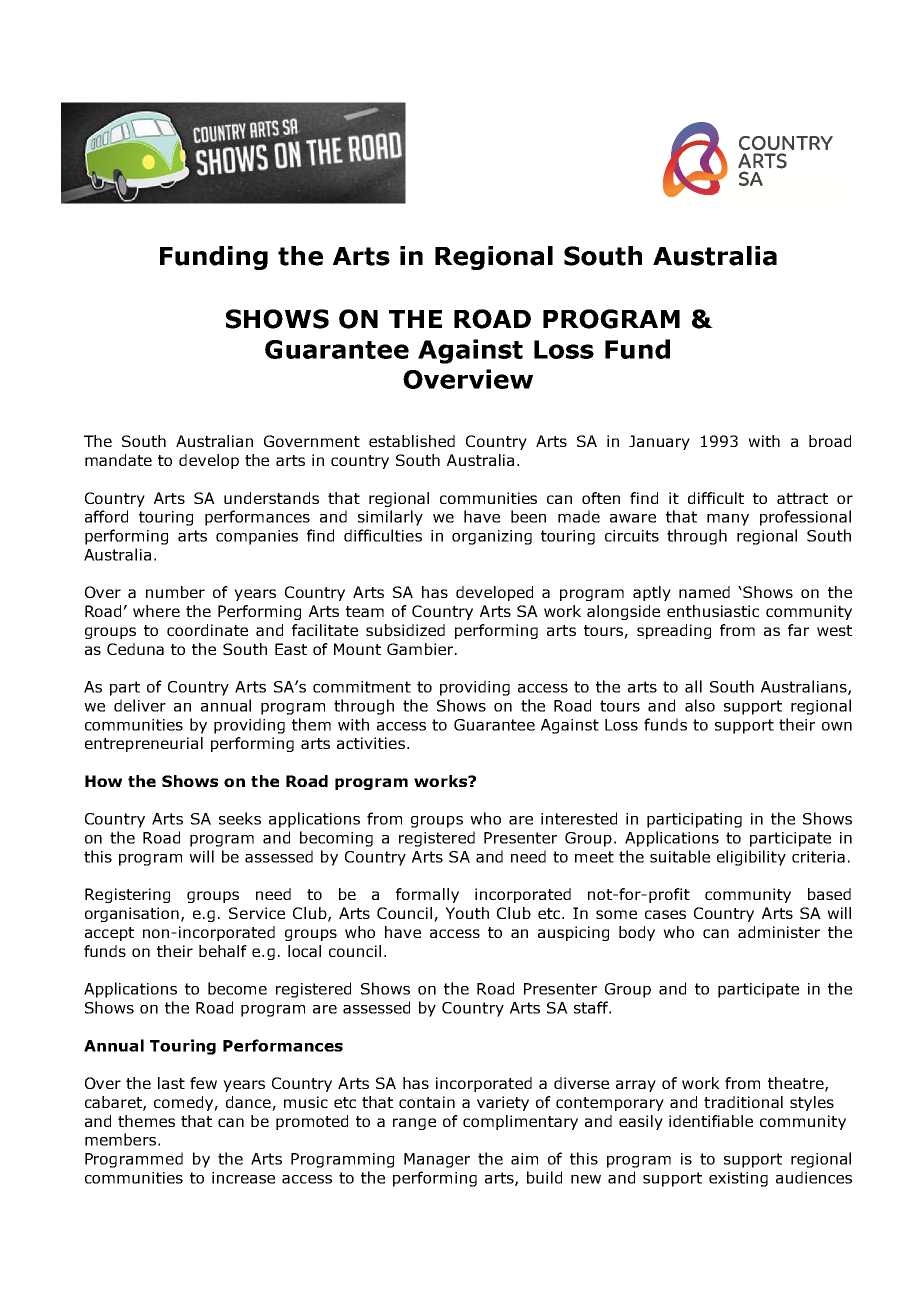  I want to click on Manager, so click(437, 1160).
